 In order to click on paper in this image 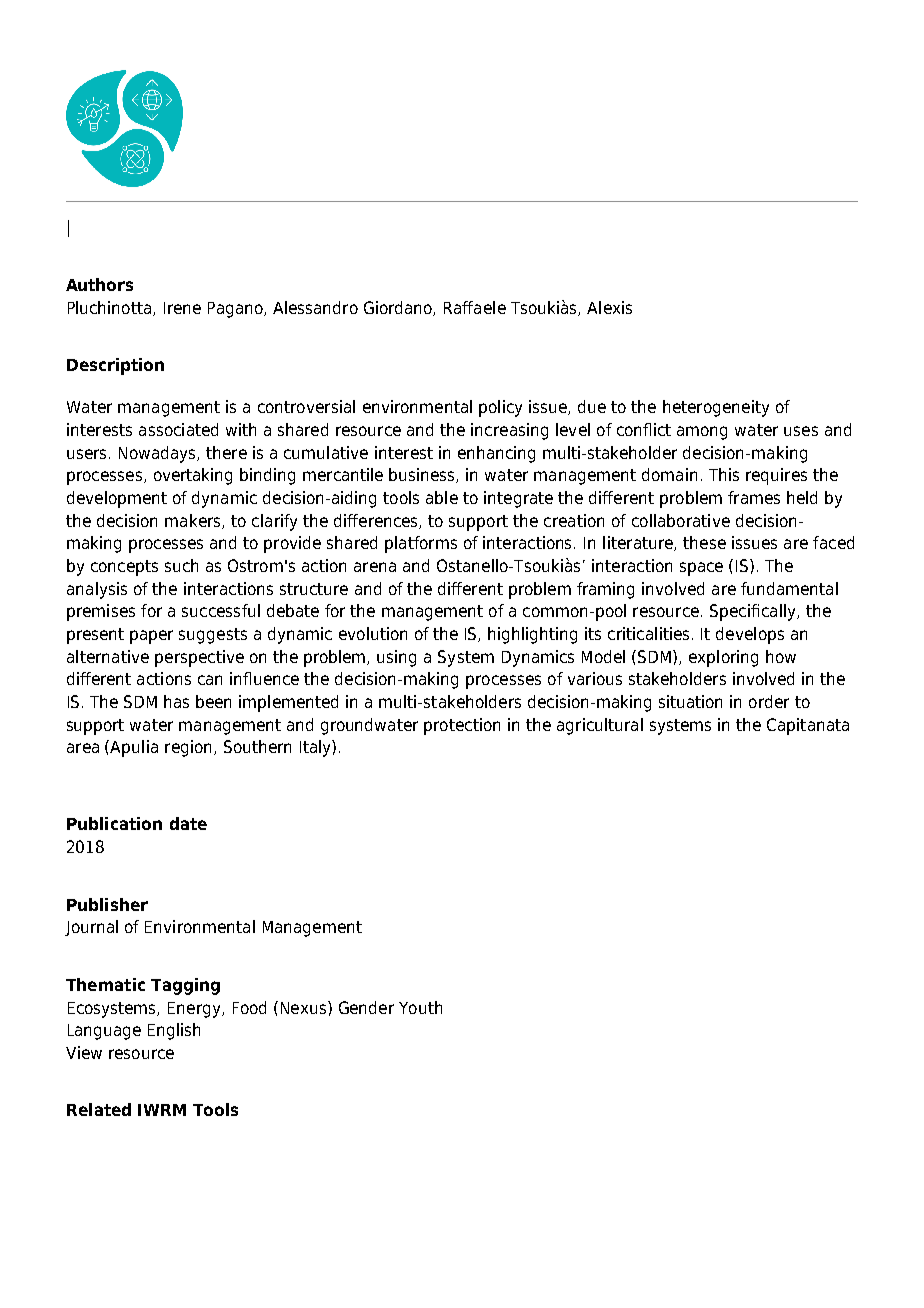, I will do `click(151, 637)`.
